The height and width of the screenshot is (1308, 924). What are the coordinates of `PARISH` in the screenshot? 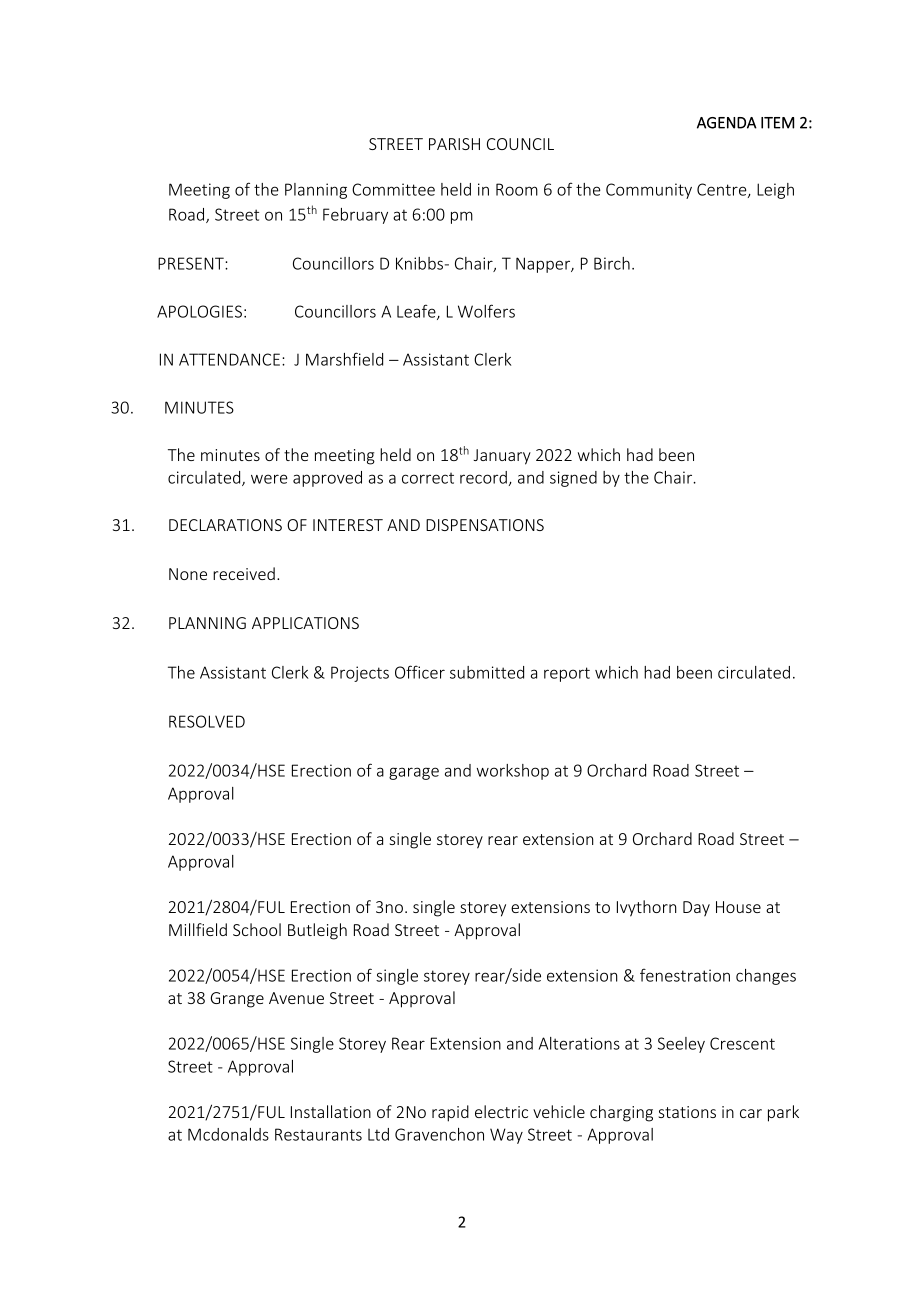 It's located at (454, 144).
